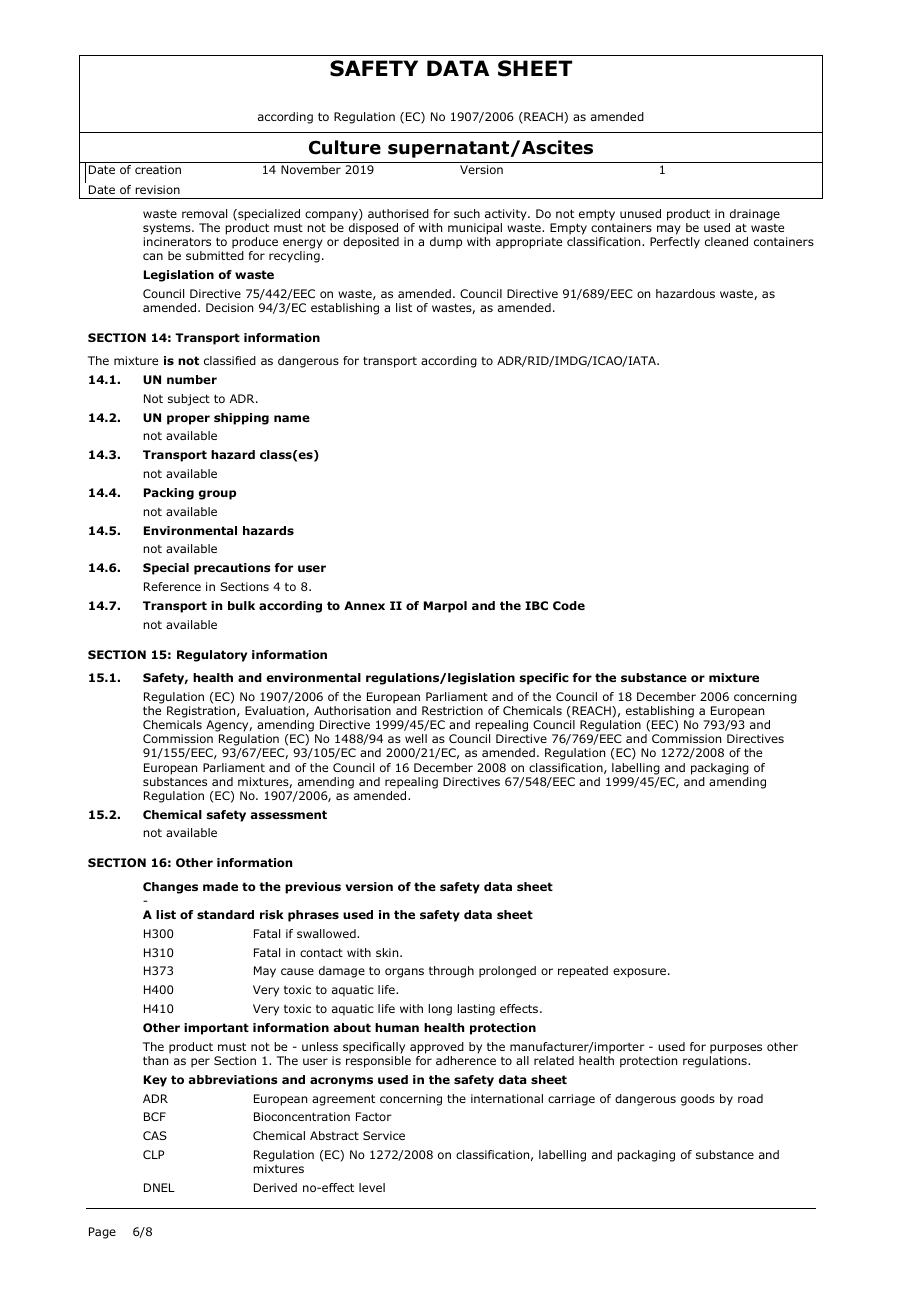 The image size is (924, 1308). What do you see at coordinates (536, 605) in the screenshot?
I see `IBC` at bounding box center [536, 605].
